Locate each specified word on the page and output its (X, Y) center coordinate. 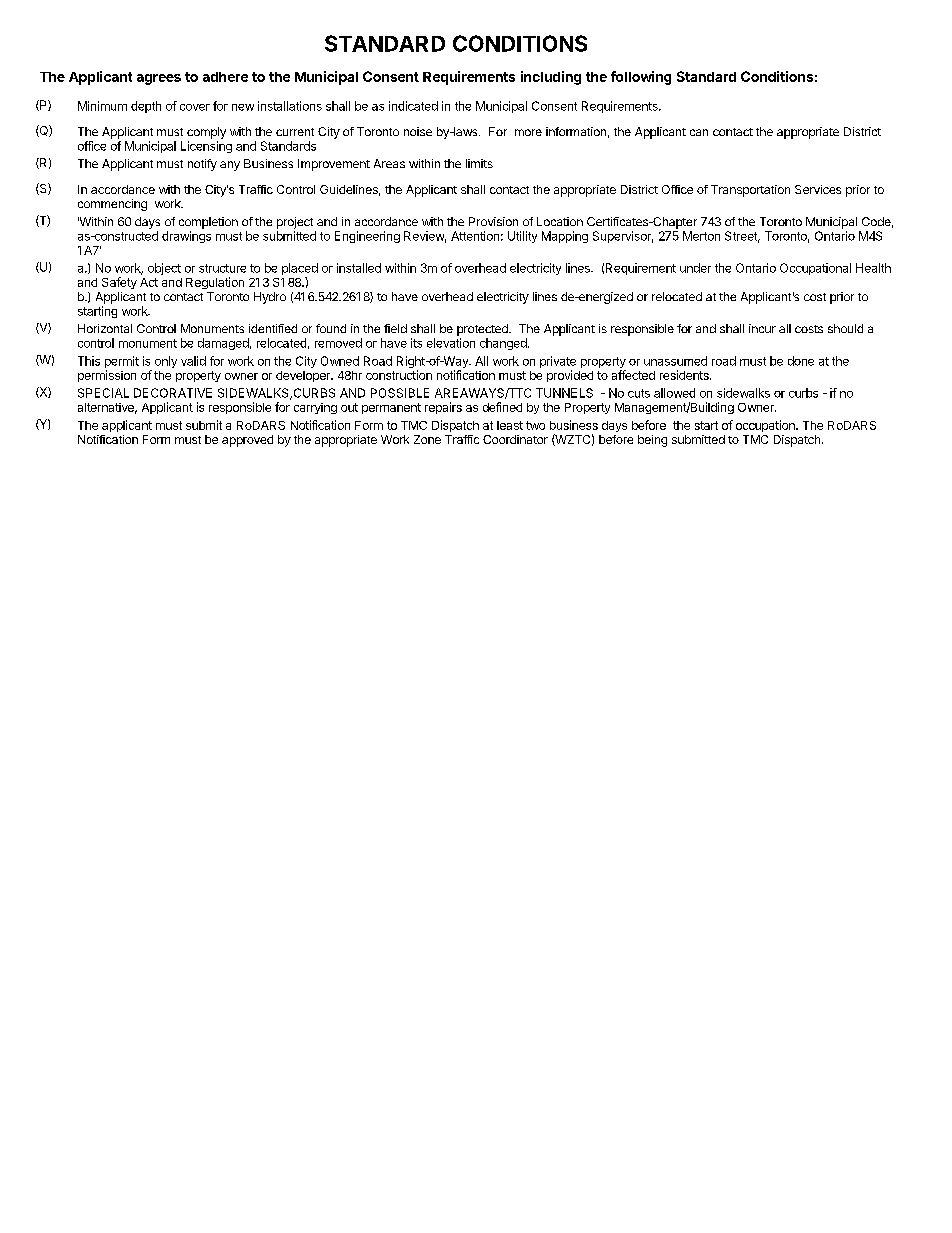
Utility (522, 237)
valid (193, 361)
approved (247, 441)
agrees (159, 79)
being (652, 441)
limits (479, 163)
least (510, 425)
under (695, 268)
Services (818, 189)
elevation (451, 343)
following (641, 78)
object (164, 269)
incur (762, 328)
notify (202, 165)
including (551, 78)
